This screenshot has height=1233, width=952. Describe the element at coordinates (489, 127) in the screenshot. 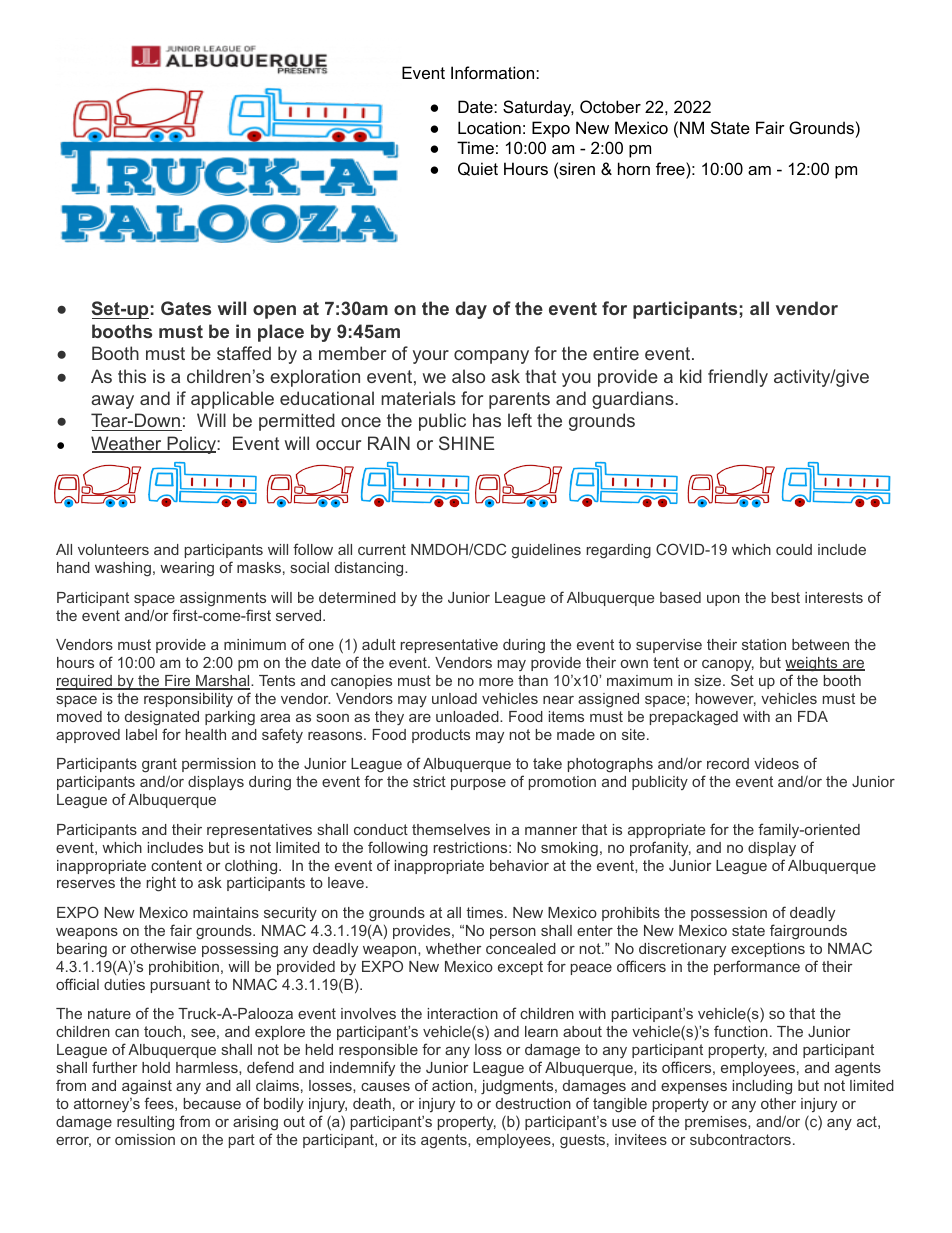

I see `Location` at that location.
